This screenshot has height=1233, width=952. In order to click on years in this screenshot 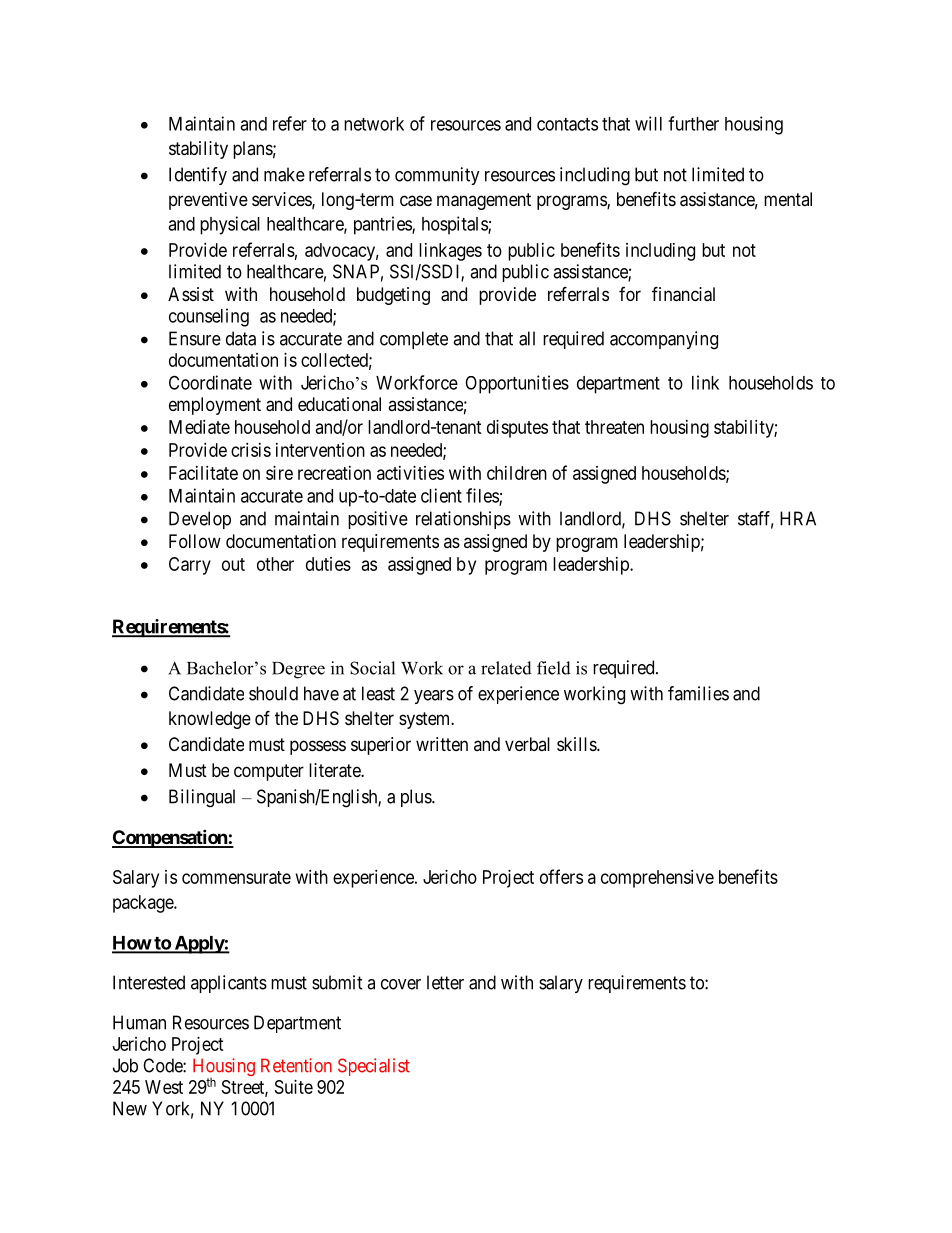, I will do `click(434, 697)`.
